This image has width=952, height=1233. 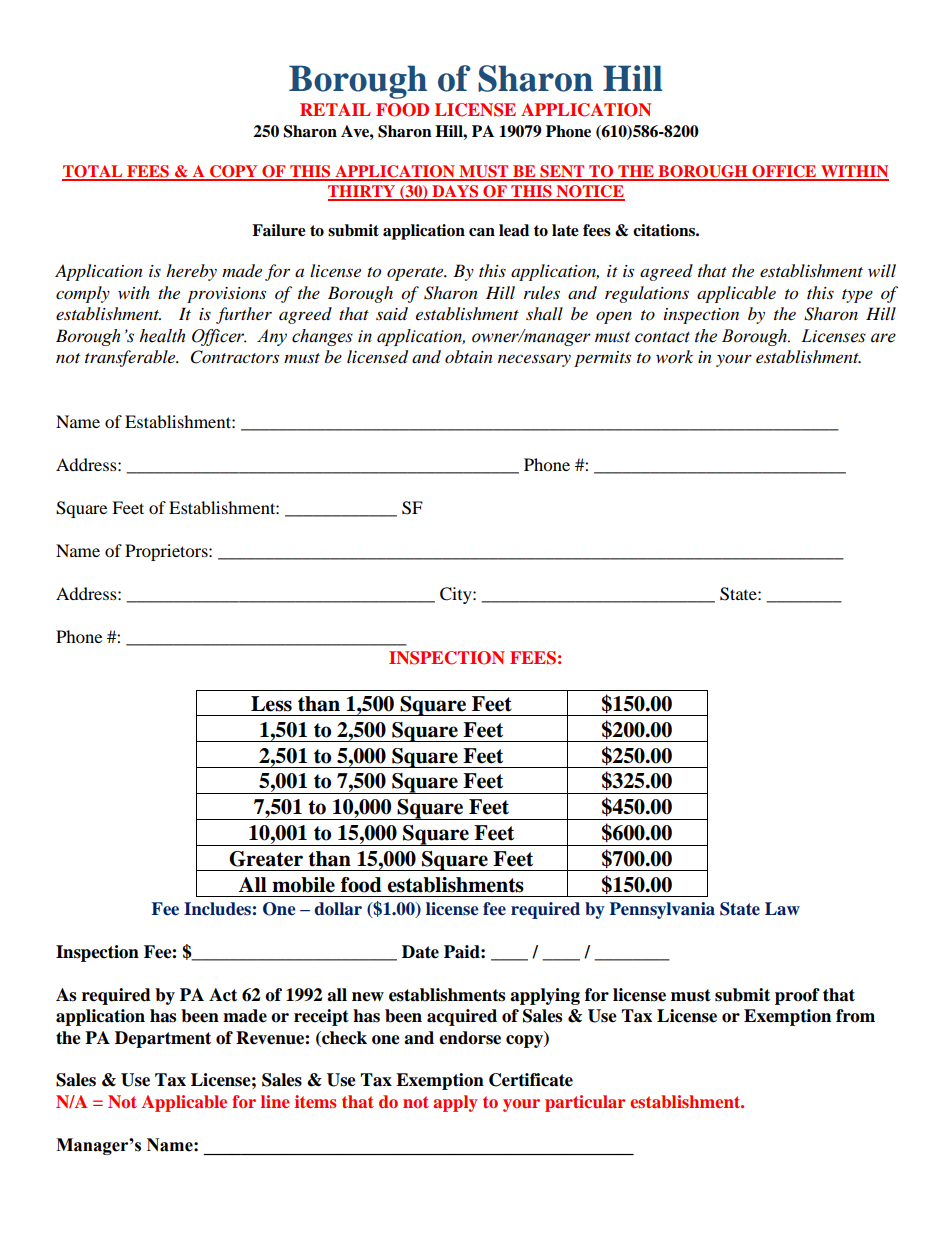 I want to click on DAYS, so click(x=455, y=192).
